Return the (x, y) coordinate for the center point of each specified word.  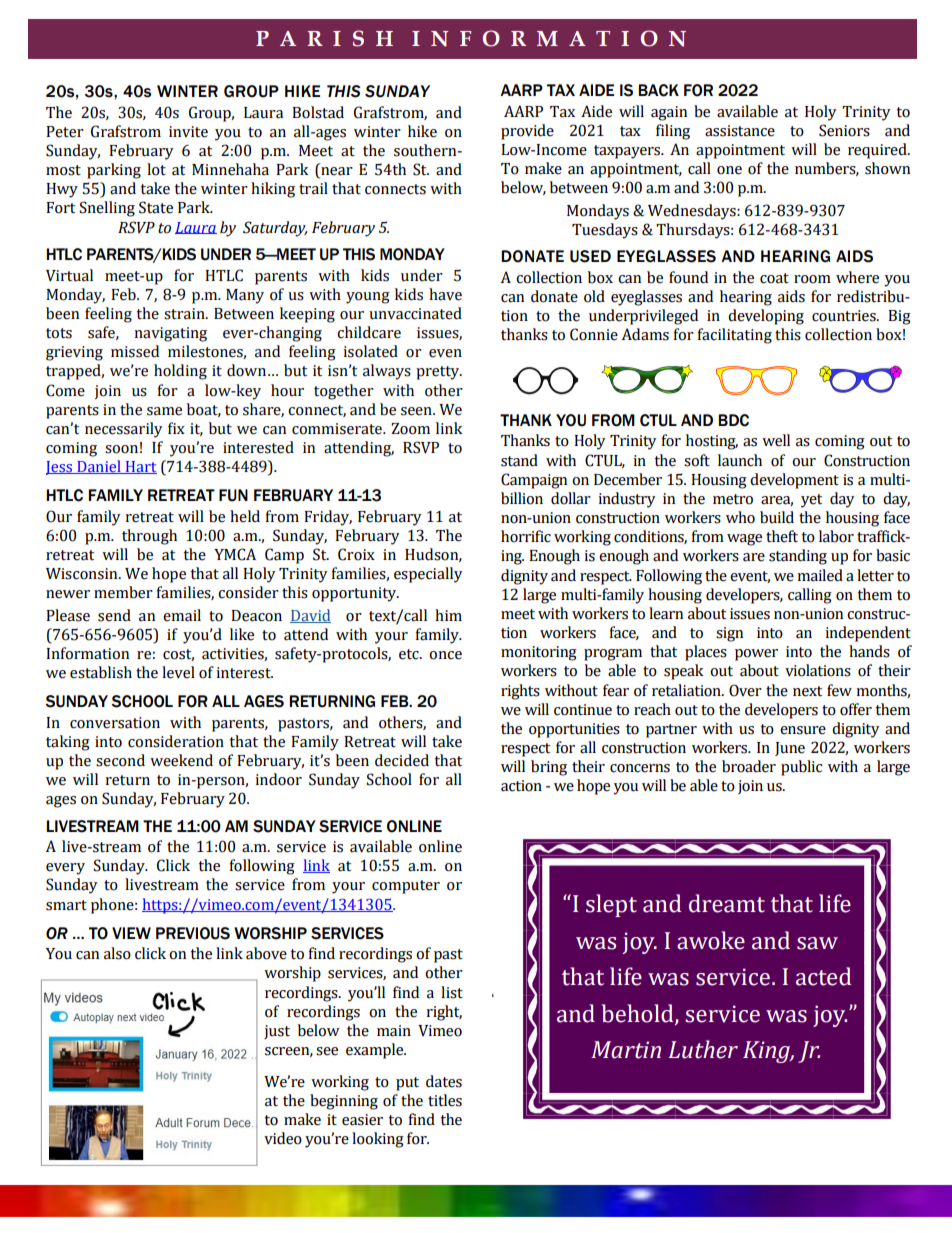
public (802, 768)
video (283, 1138)
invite (188, 132)
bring (549, 768)
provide (527, 132)
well (776, 440)
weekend (181, 760)
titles (445, 1100)
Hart (140, 467)
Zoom (410, 429)
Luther (703, 1049)
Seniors (844, 130)
